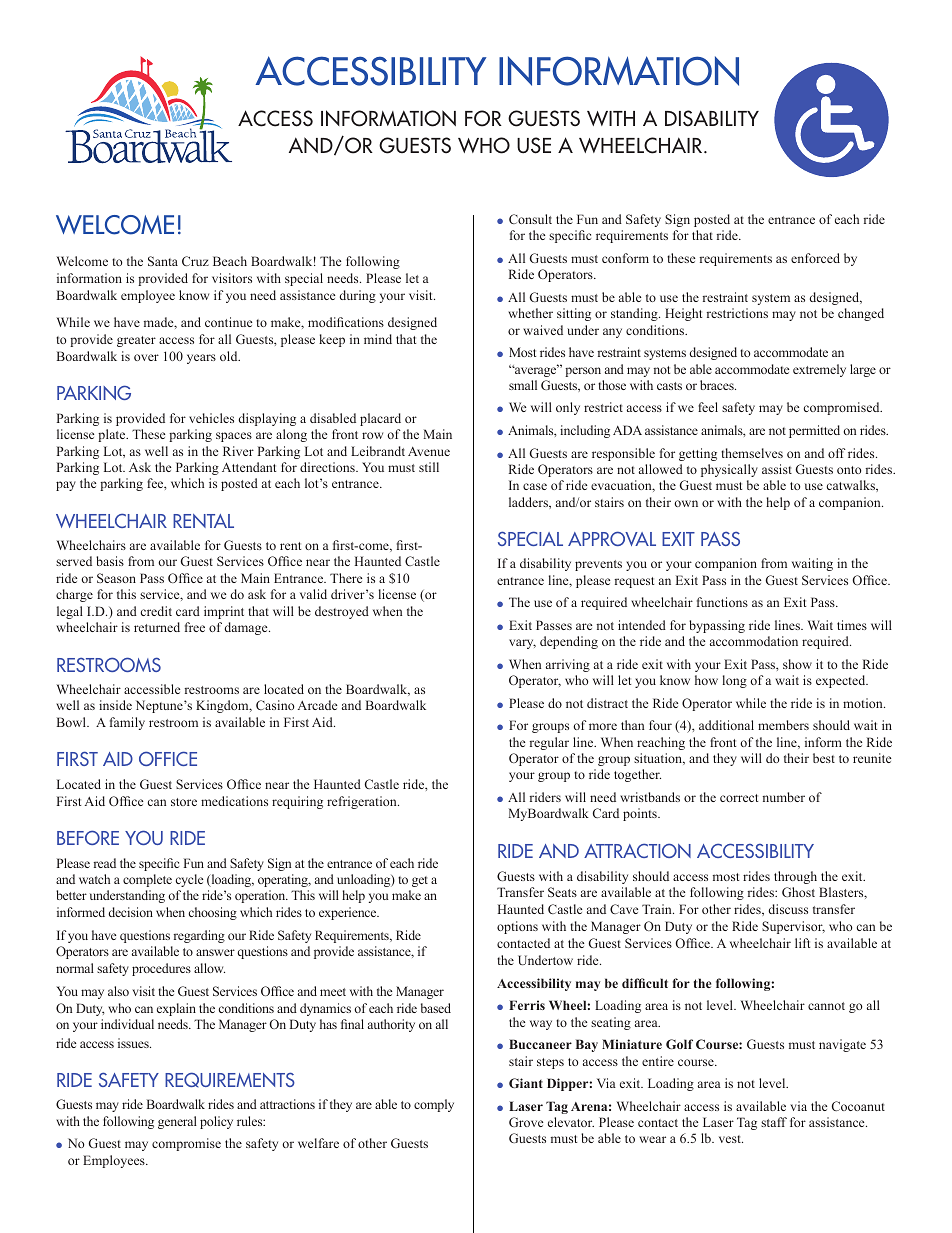  What do you see at coordinates (530, 219) in the page?
I see `Consult` at bounding box center [530, 219].
